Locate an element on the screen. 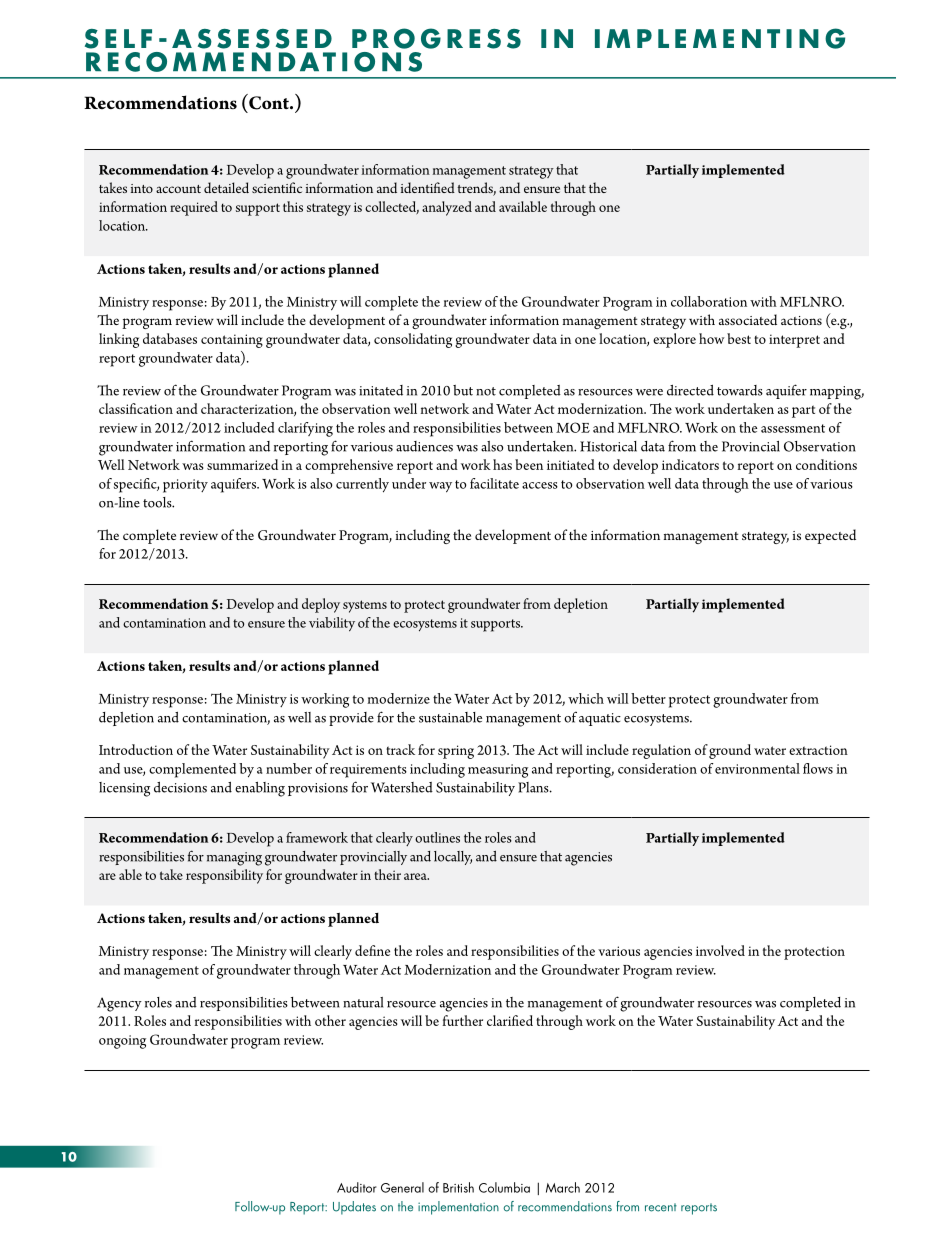 Image resolution: width=952 pixels, height=1233 pixels. analyzed is located at coordinates (447, 208).
